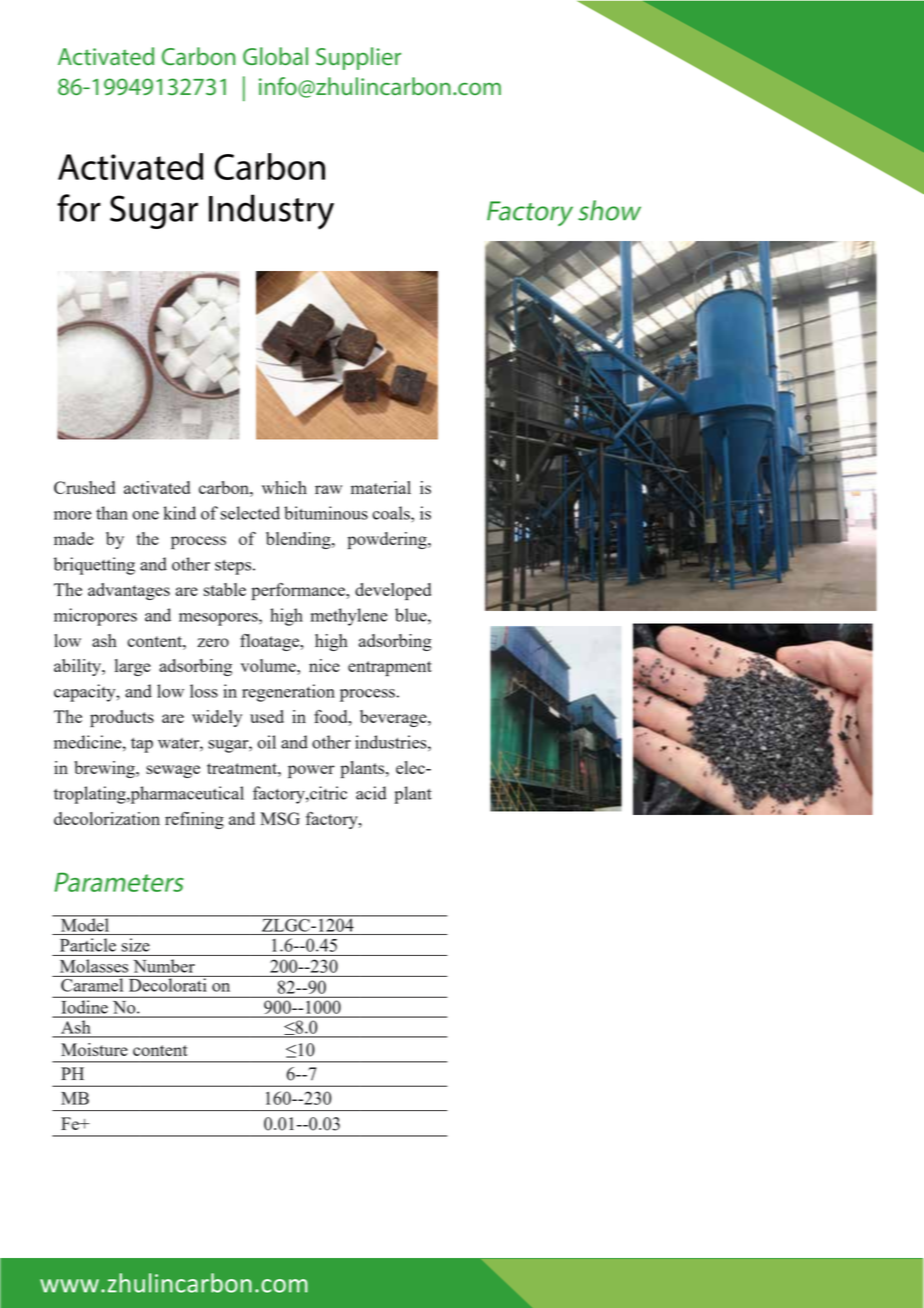 The image size is (924, 1308). Describe the element at coordinates (371, 793) in the image. I see `acid` at that location.
